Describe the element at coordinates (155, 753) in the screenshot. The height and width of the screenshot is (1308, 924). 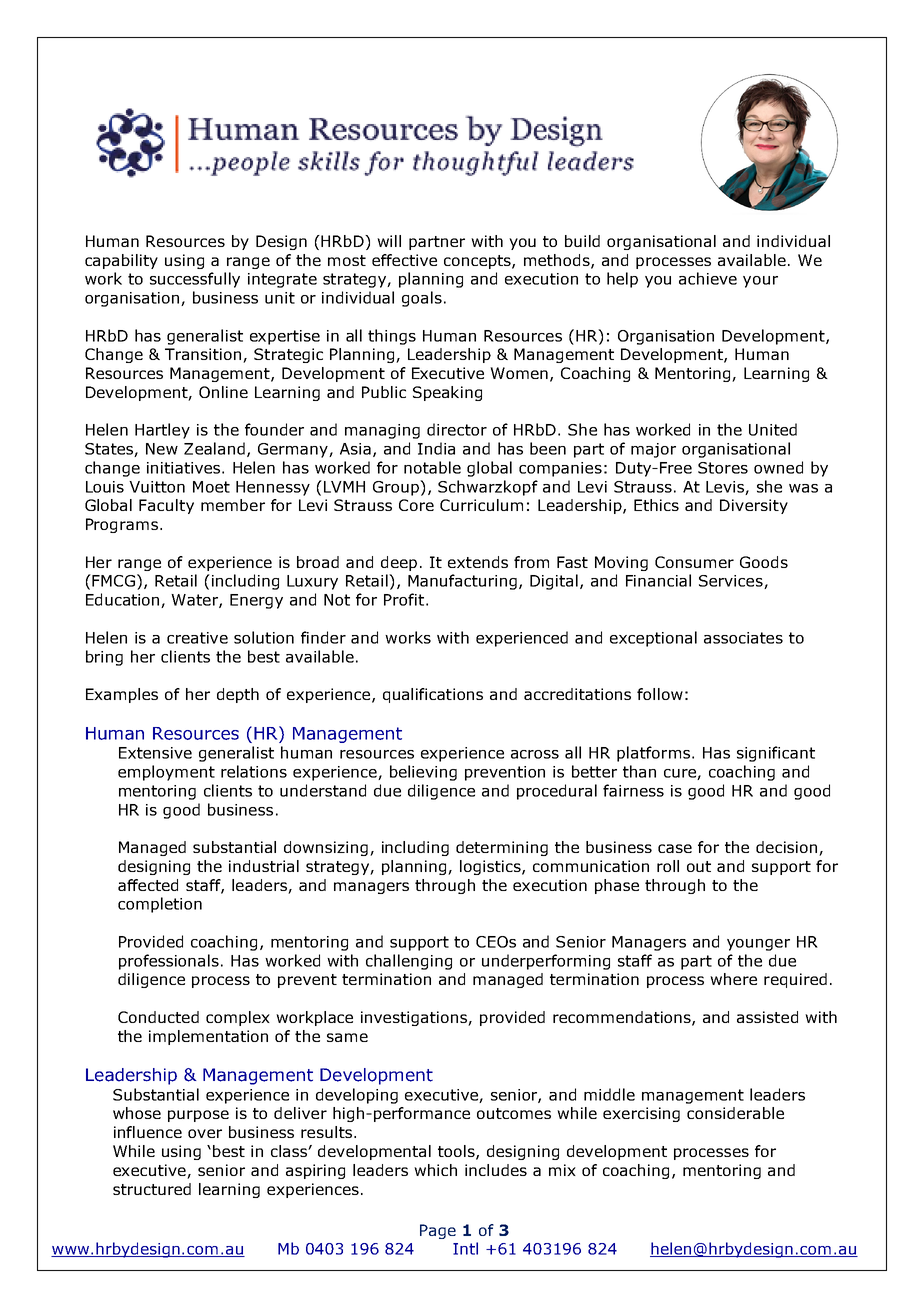
I see `Extensive` at that location.
